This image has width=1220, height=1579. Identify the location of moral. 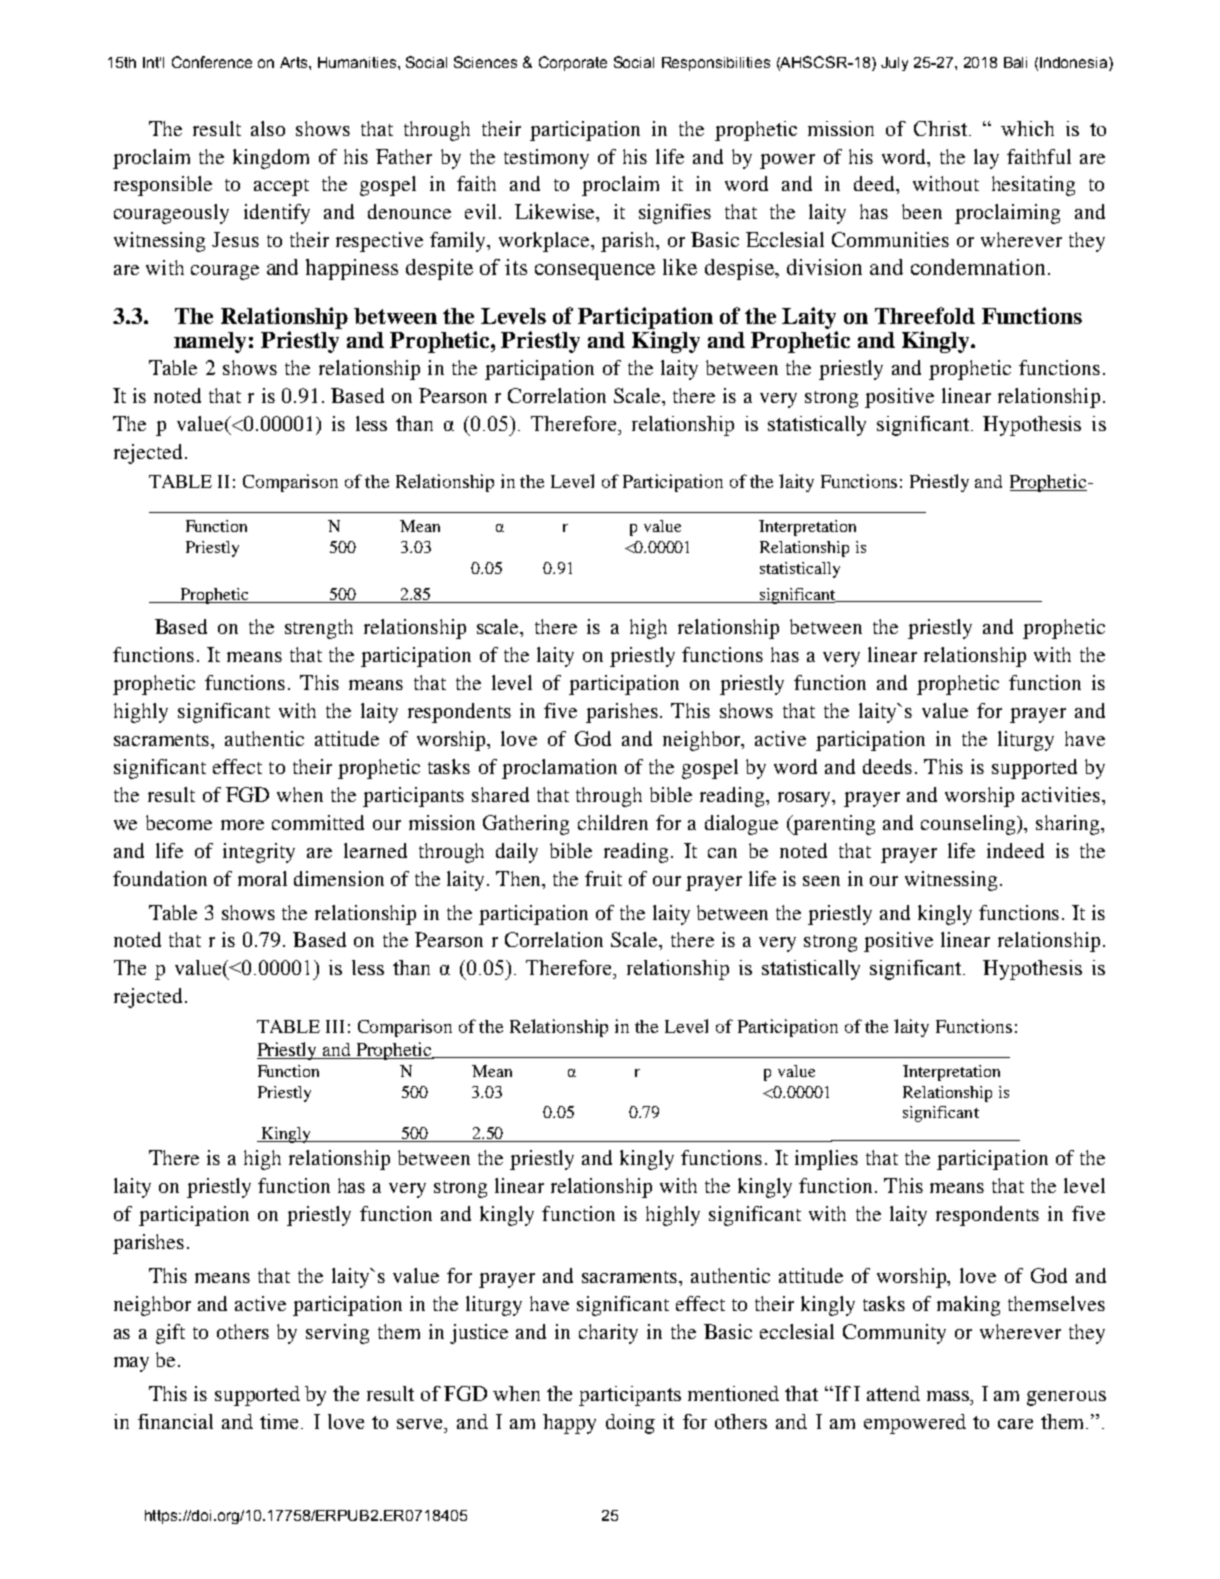
(262, 878).
